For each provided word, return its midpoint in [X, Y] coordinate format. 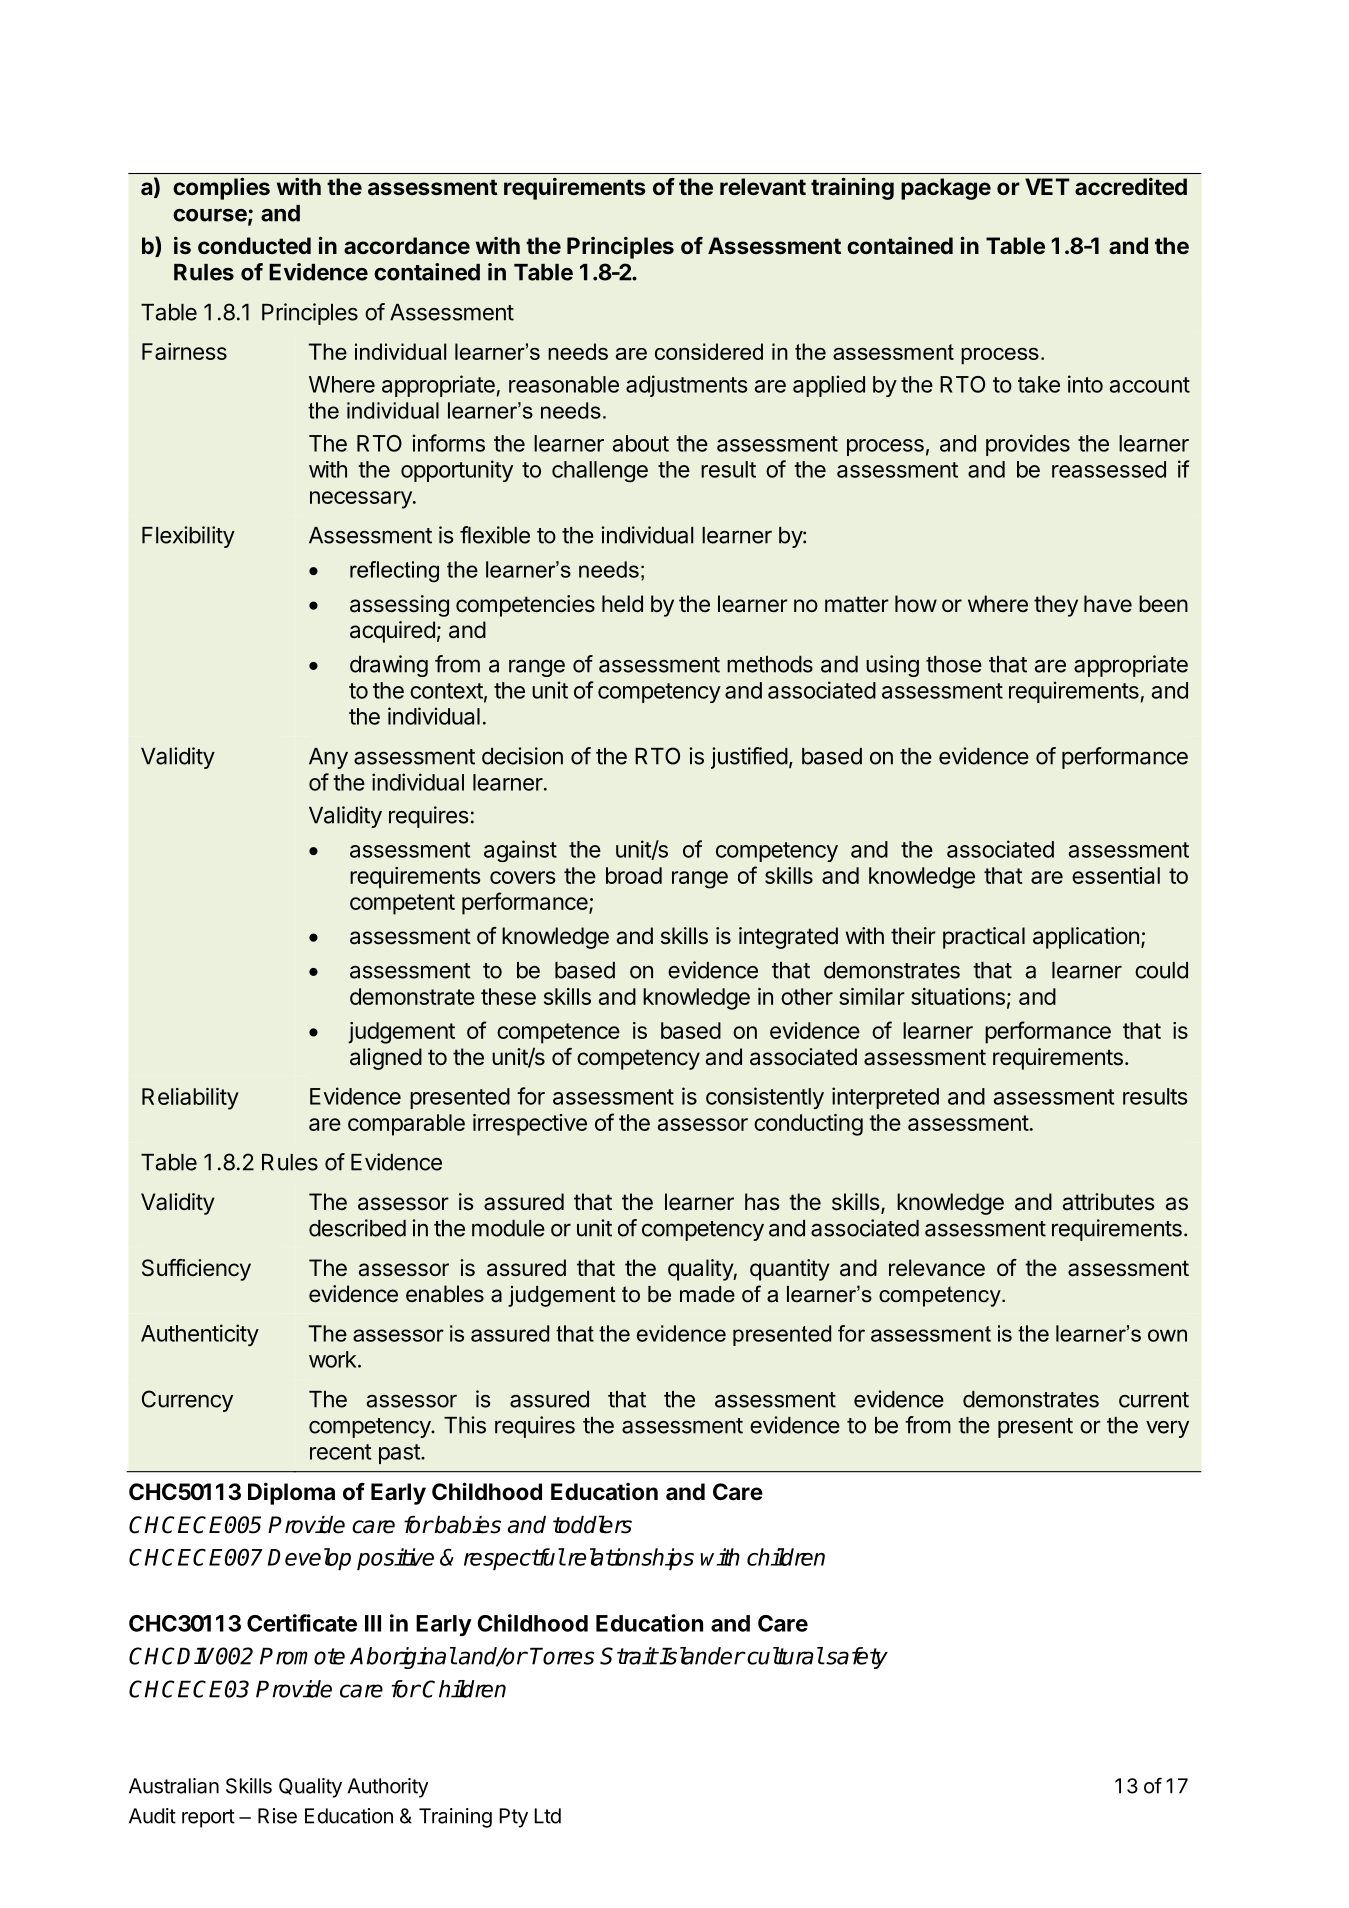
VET [1047, 186]
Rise [277, 1816]
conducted [254, 245]
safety [856, 1658]
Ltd [547, 1816]
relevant [763, 187]
